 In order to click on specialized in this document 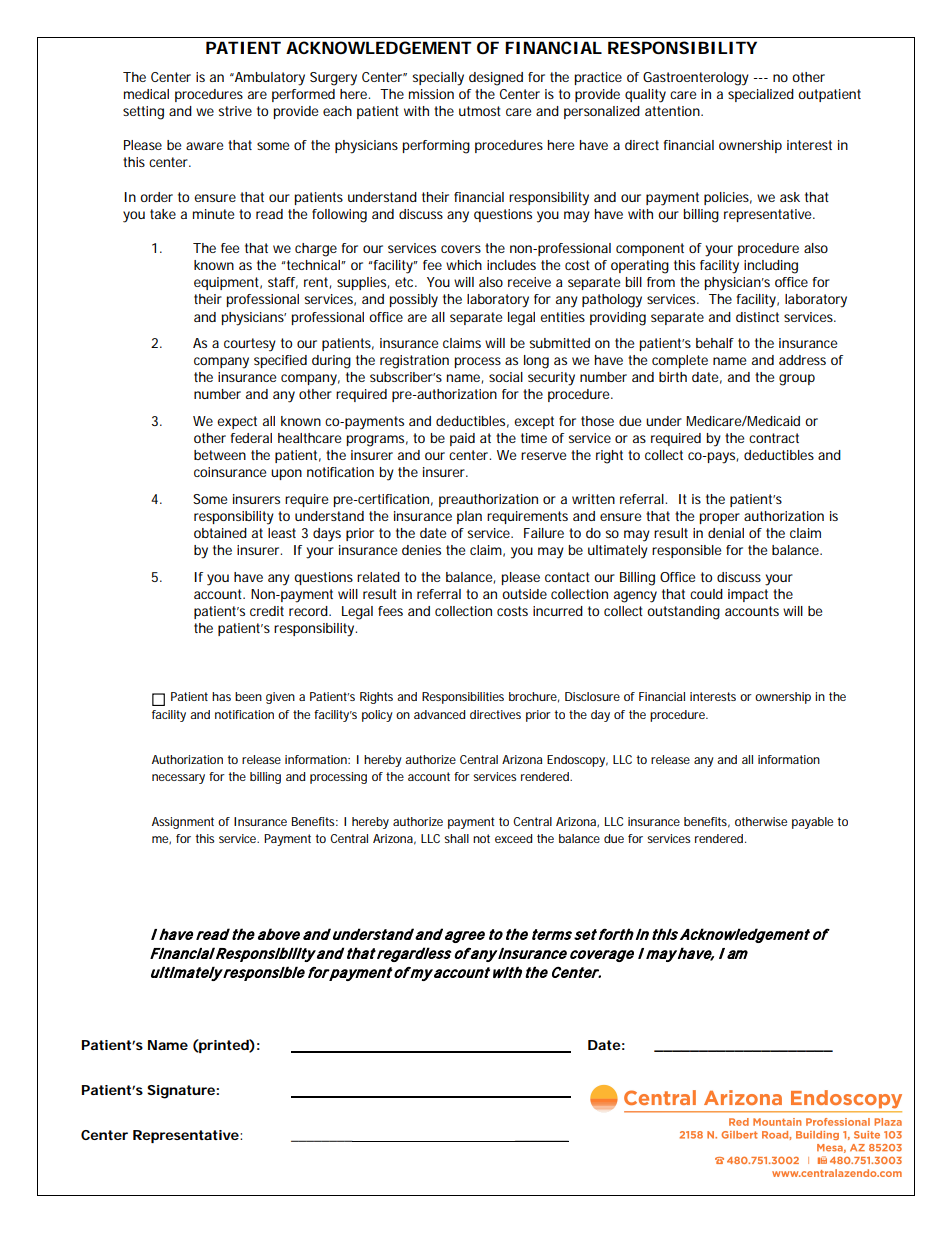, I will do `click(761, 95)`.
